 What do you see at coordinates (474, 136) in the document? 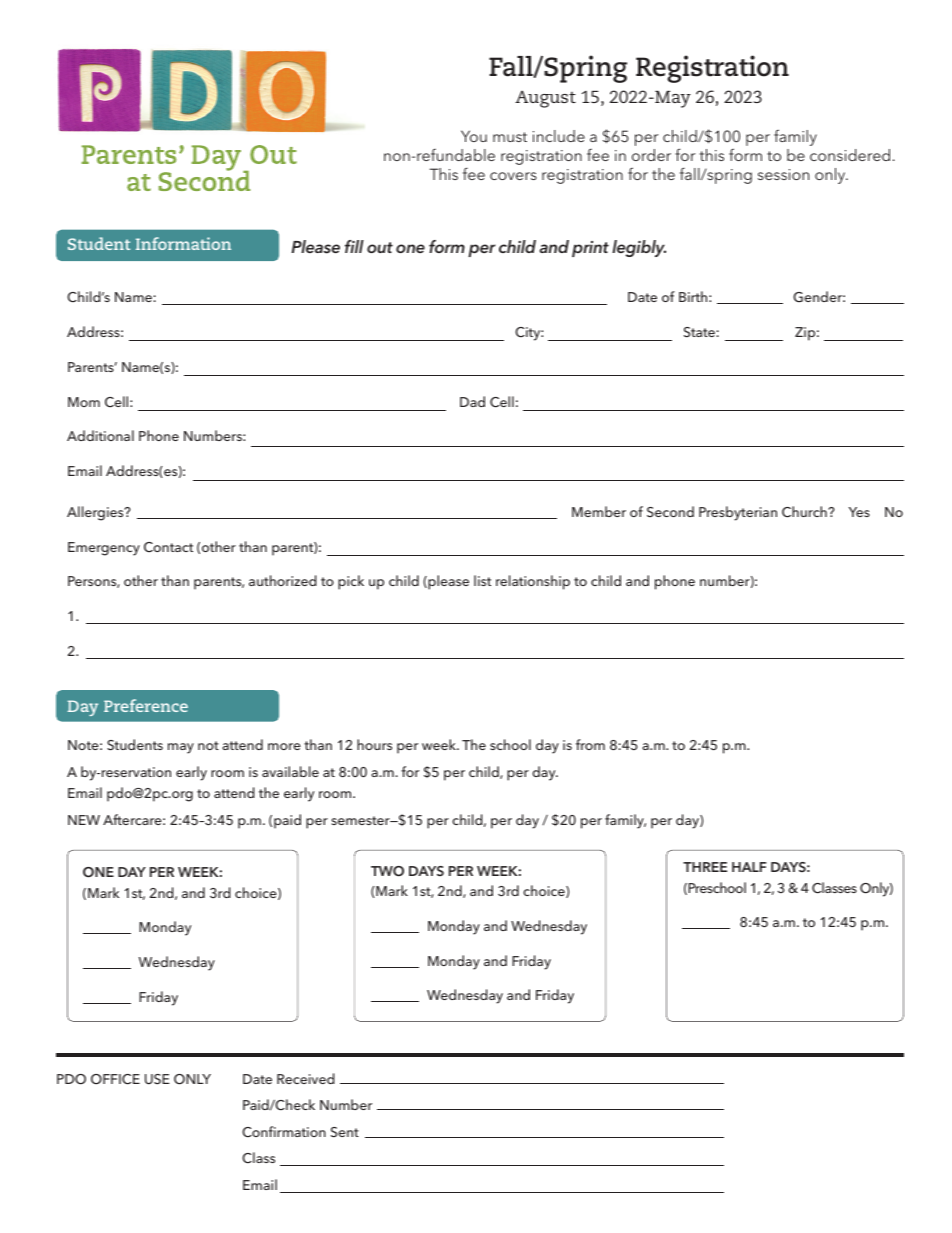
I see `You` at bounding box center [474, 136].
